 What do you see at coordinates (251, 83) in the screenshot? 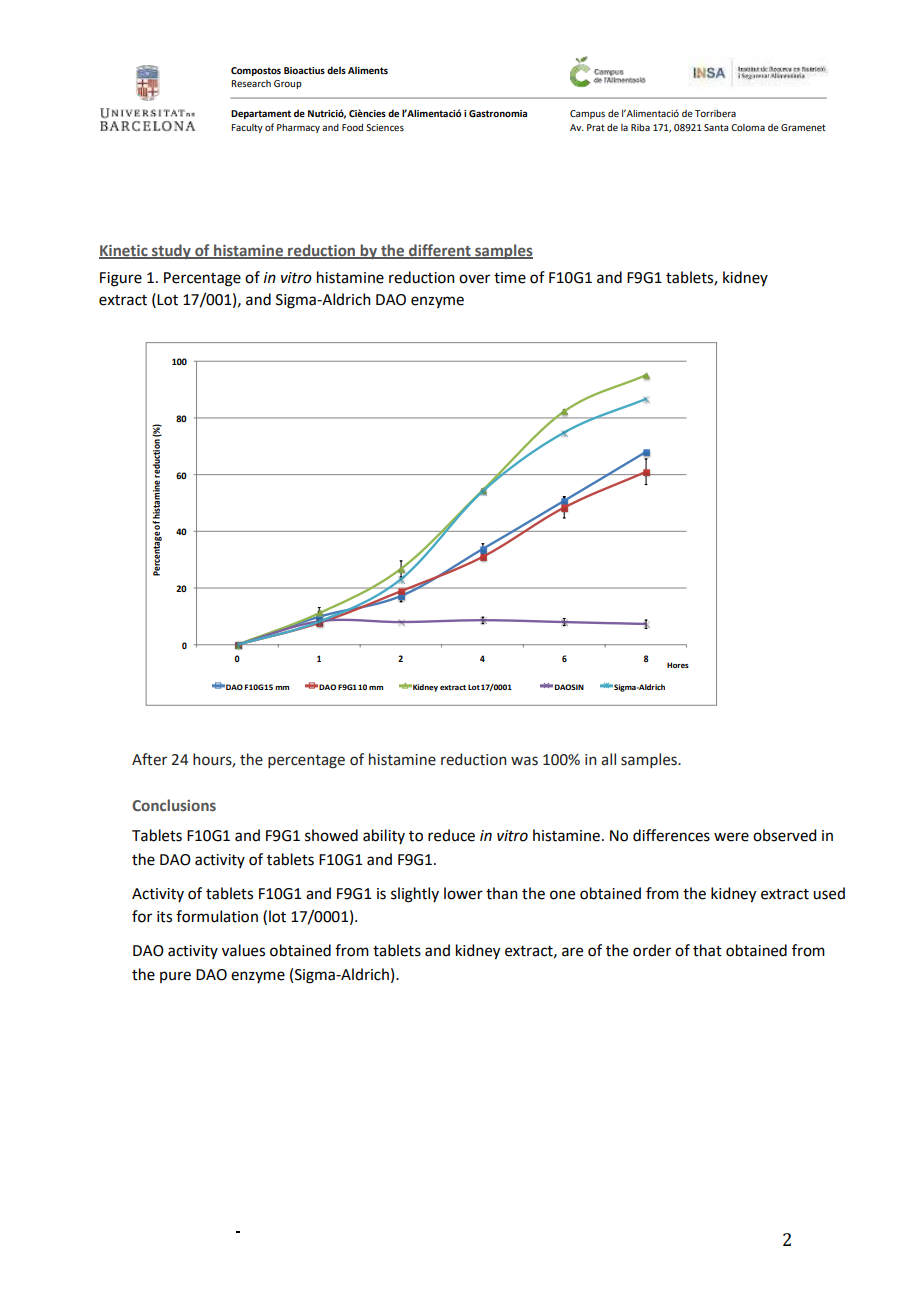
I see `Research` at bounding box center [251, 83].
